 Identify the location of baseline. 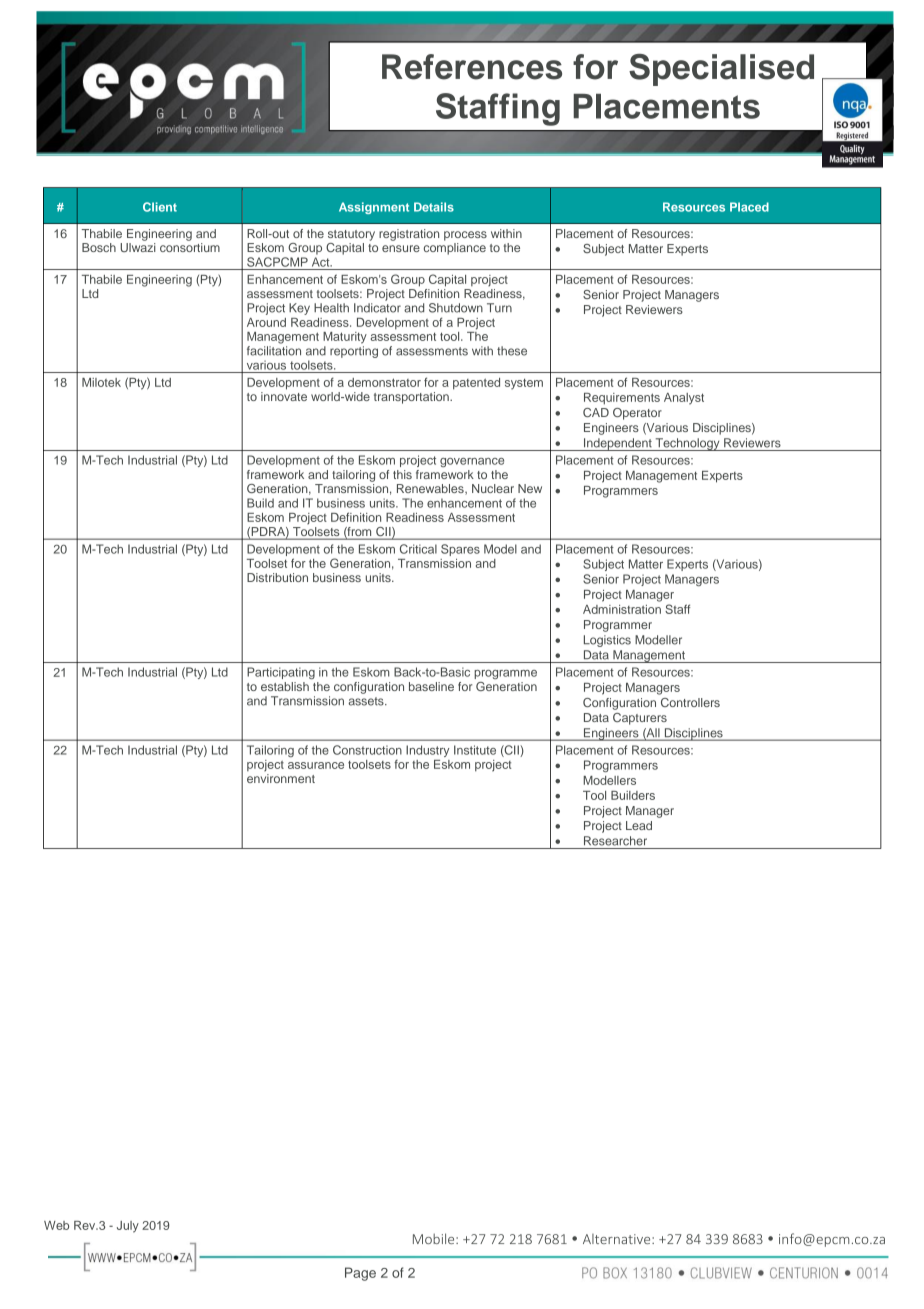
(431, 686).
